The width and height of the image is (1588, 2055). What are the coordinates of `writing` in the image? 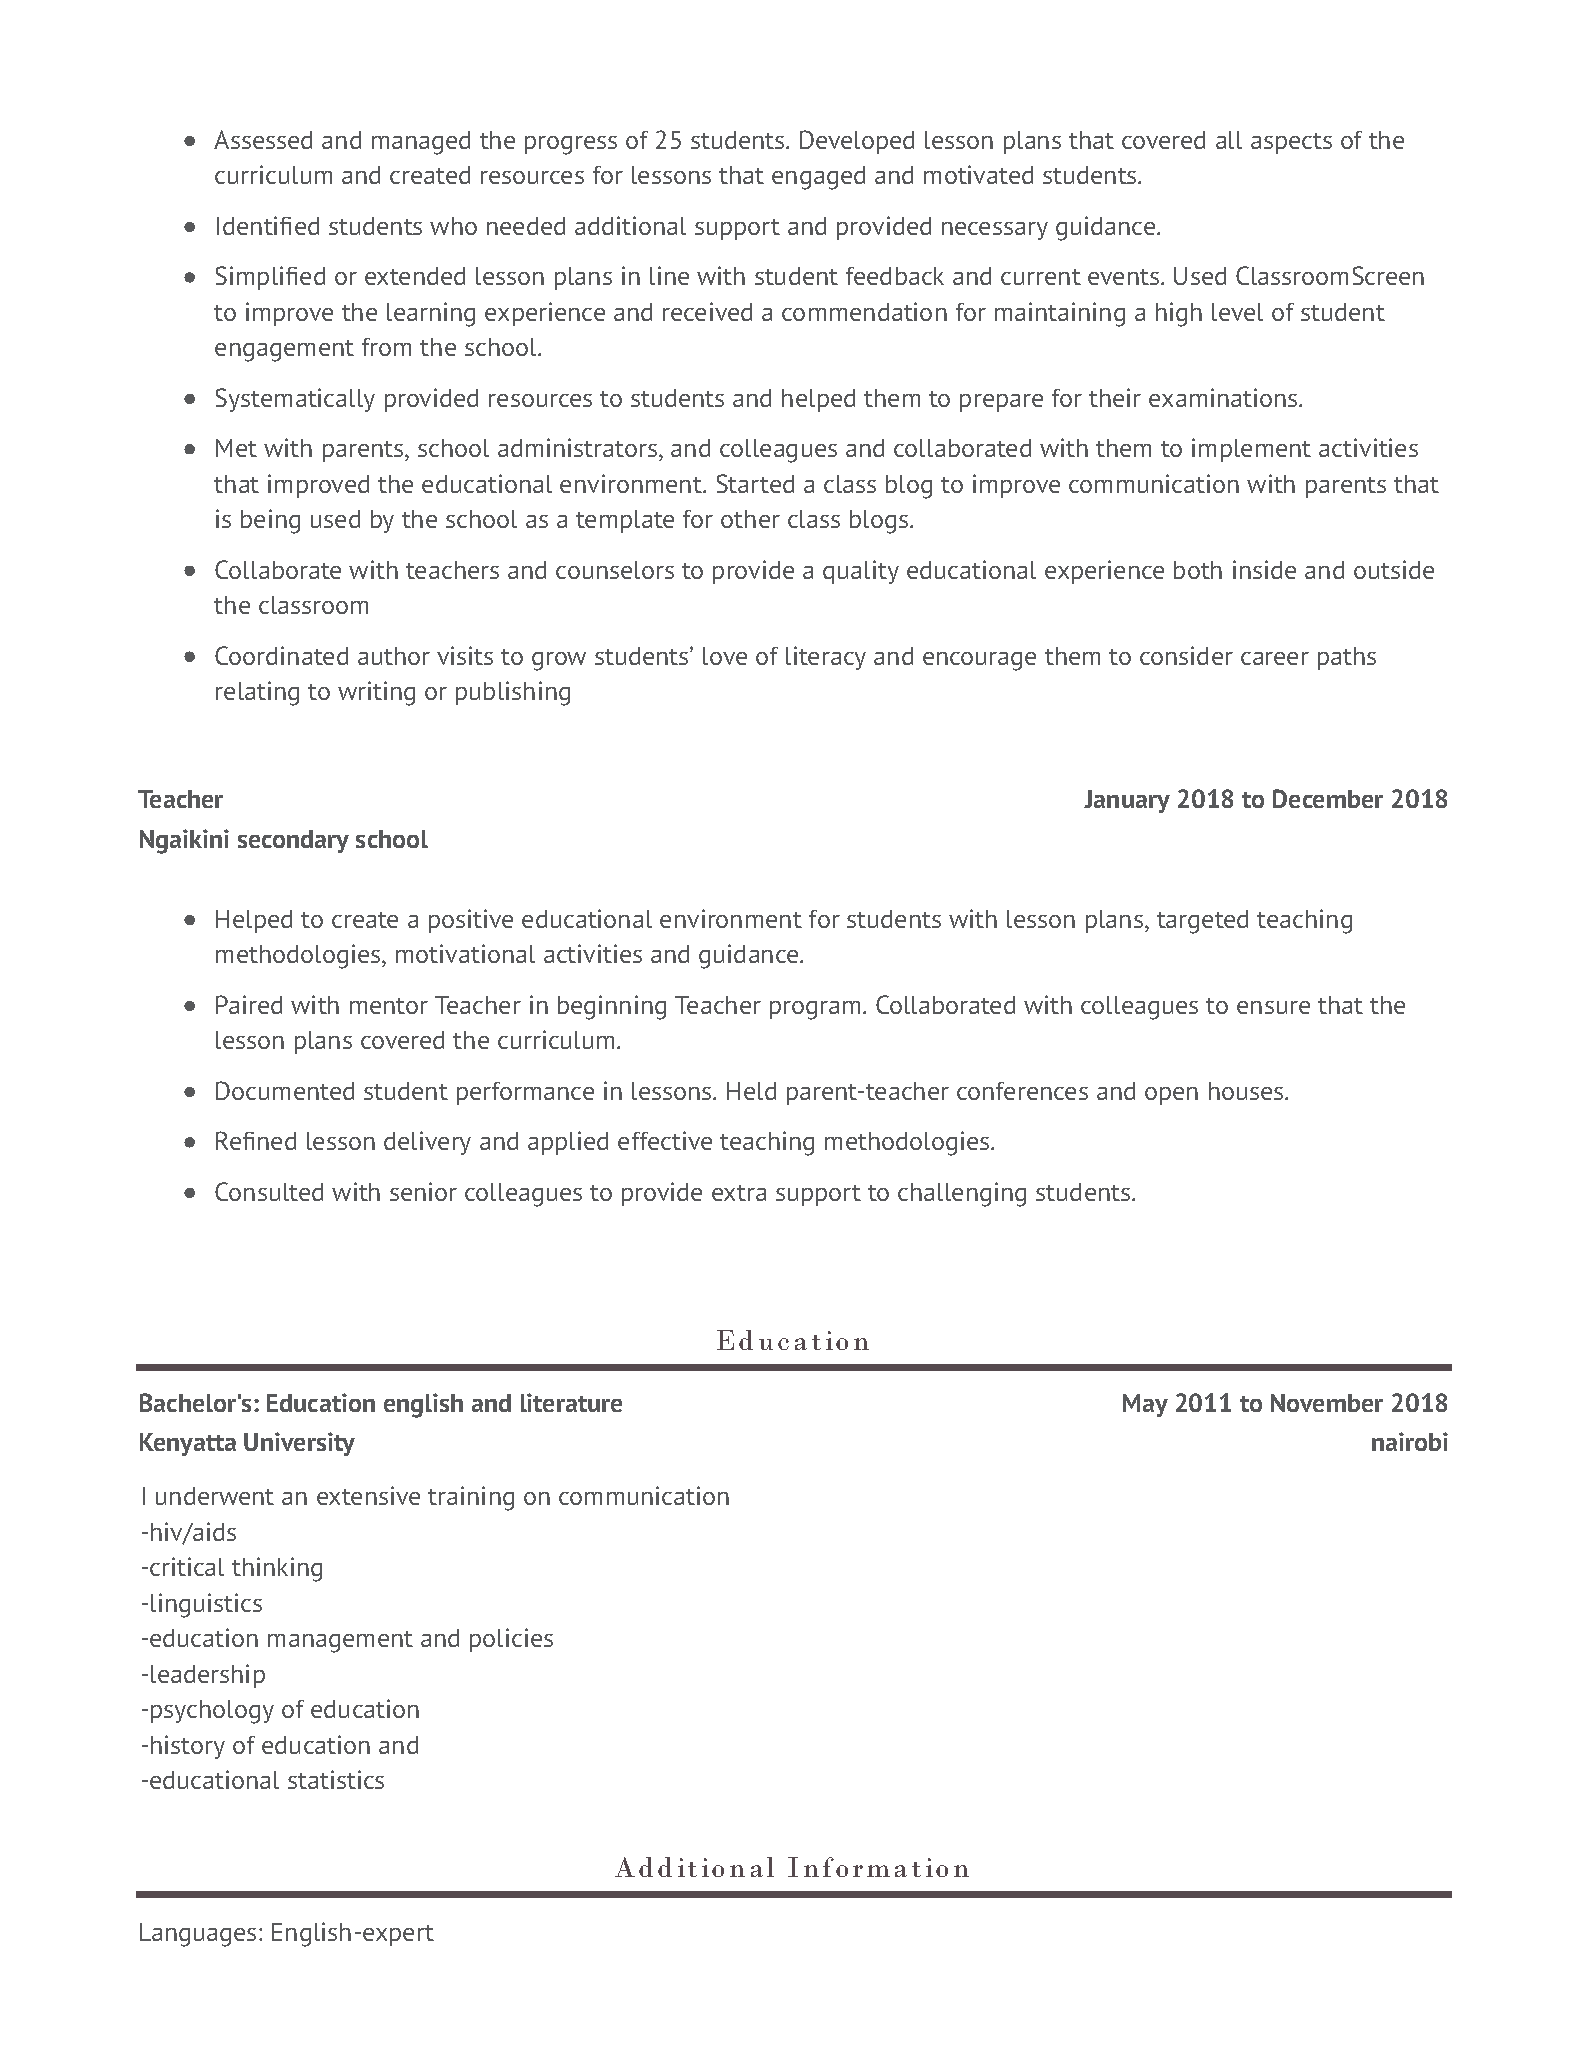 It's located at (376, 693).
